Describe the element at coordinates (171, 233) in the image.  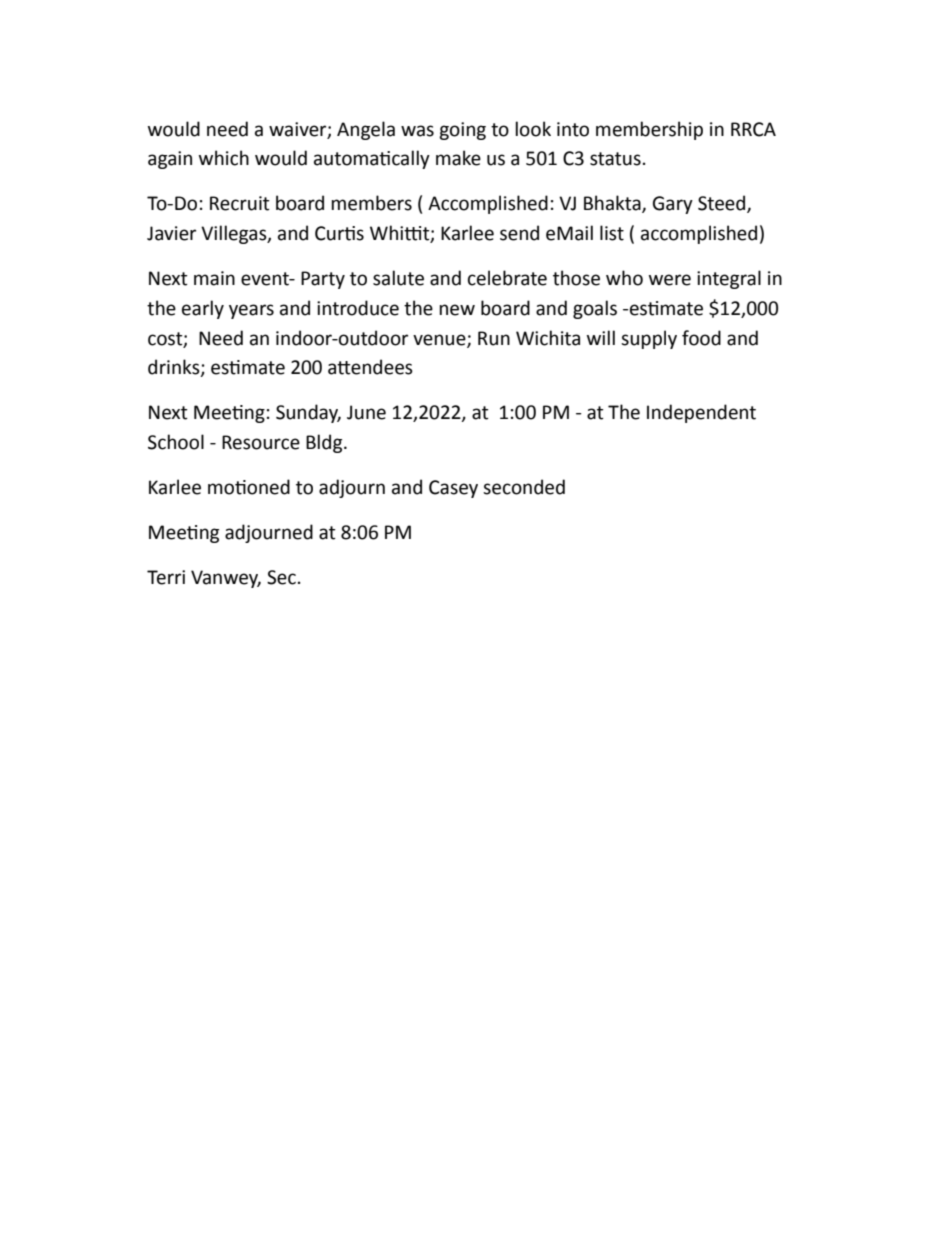
I see `Javier` at that location.
